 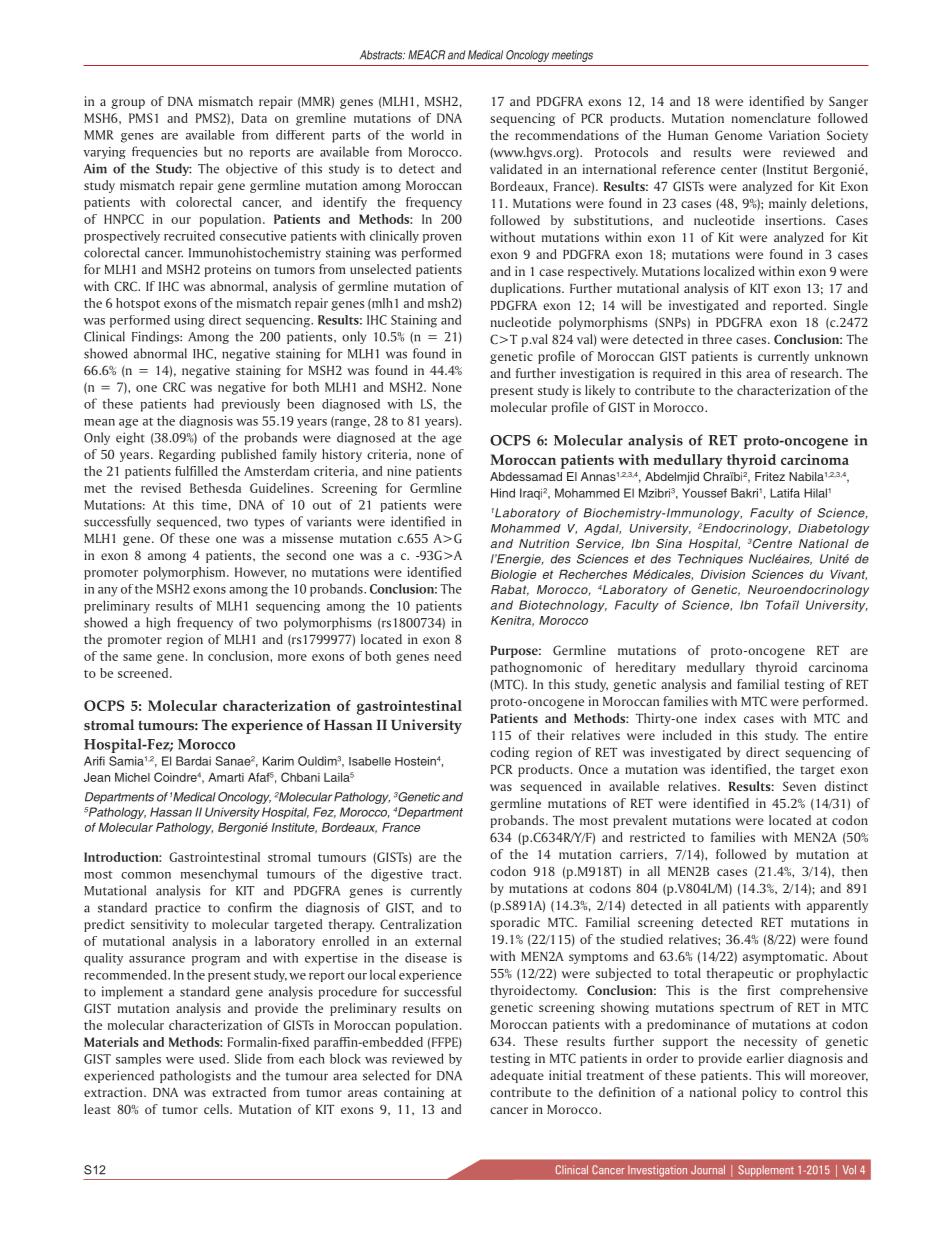 I want to click on Hind, so click(x=503, y=493).
